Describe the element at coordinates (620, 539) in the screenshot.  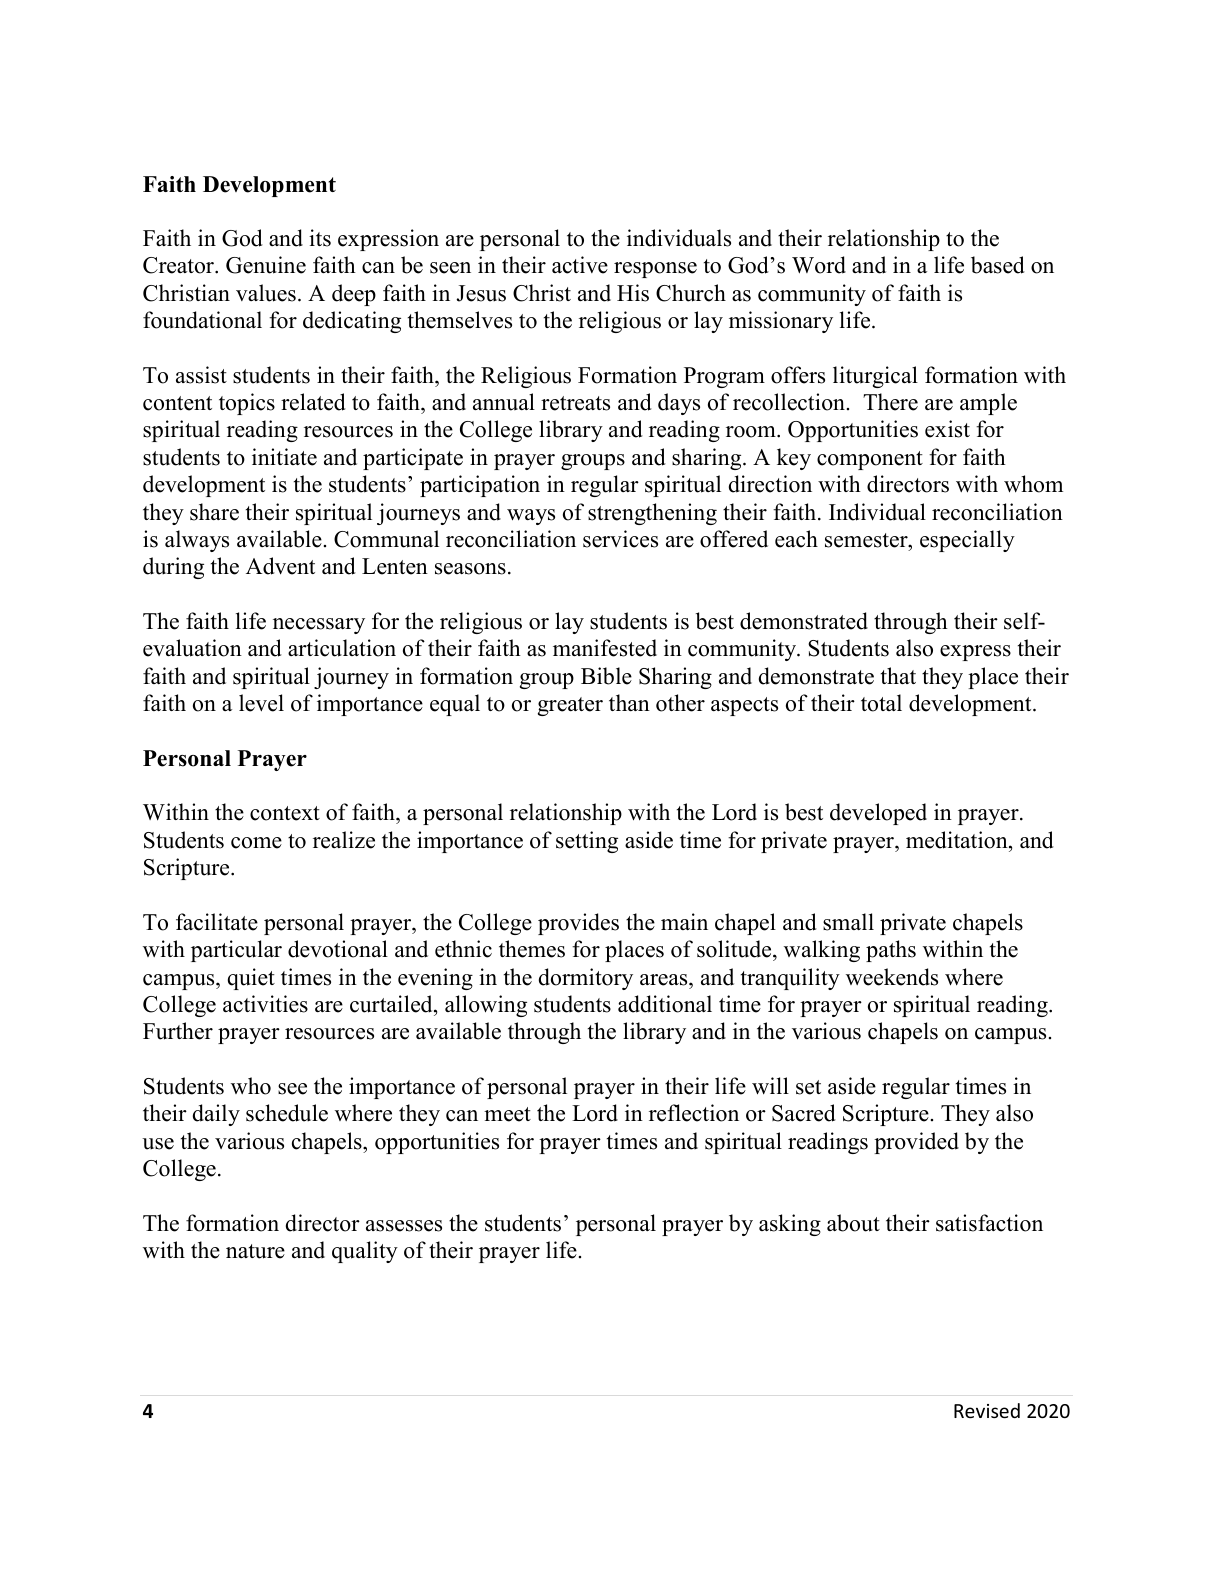
I see `services` at that location.
